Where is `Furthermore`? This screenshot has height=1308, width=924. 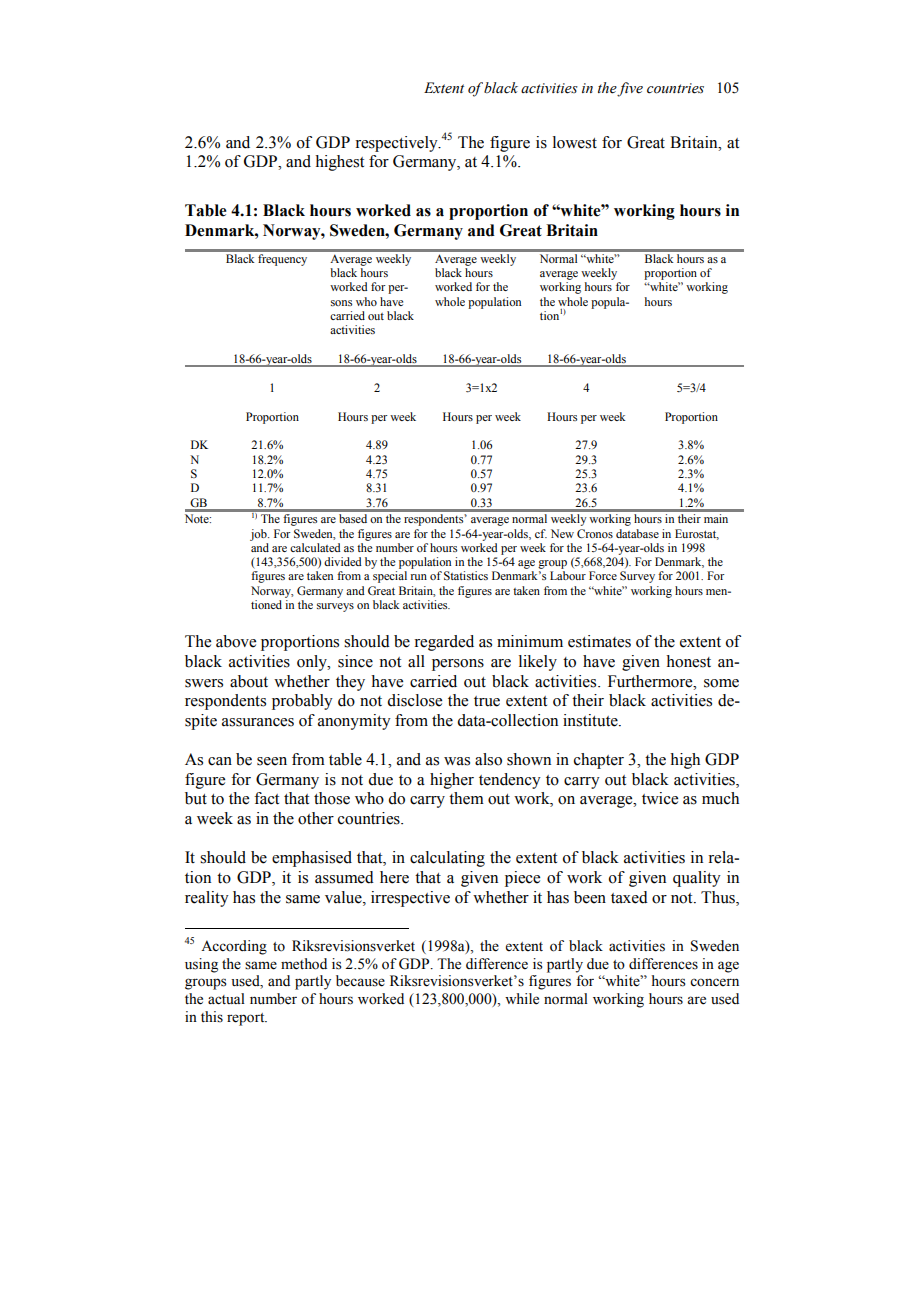
Furthermore is located at coordinates (651, 681).
